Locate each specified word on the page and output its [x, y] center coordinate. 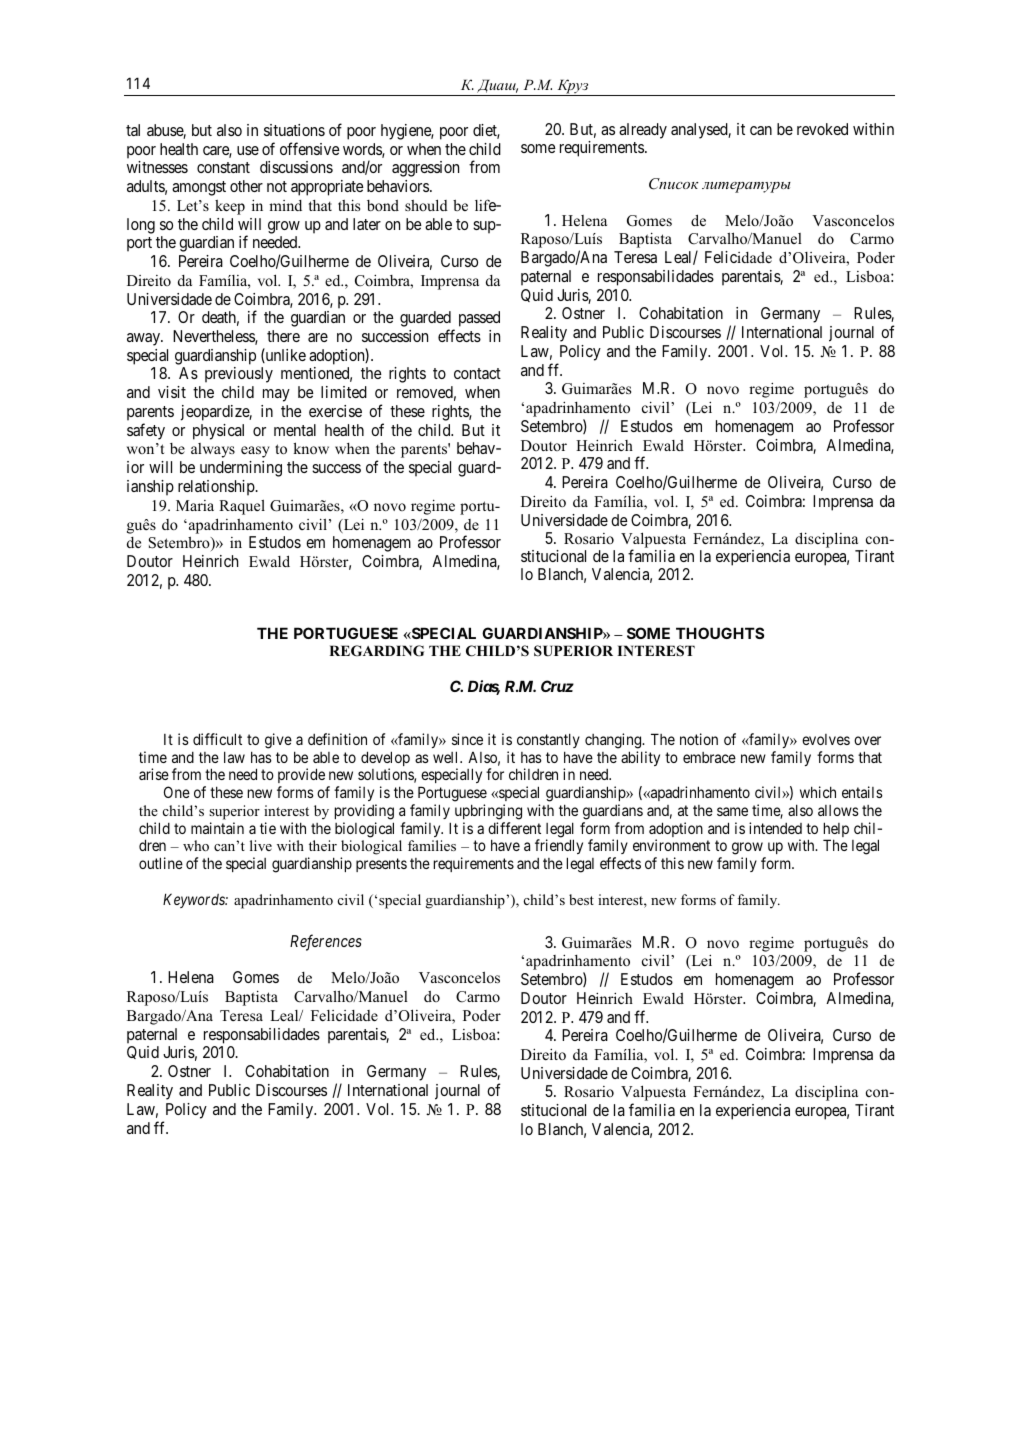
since [467, 739]
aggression [425, 169]
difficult [217, 739]
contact [477, 373]
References [326, 942]
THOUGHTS [720, 633]
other [246, 186]
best [581, 899]
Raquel [242, 507]
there [283, 336]
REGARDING [376, 651]
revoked [822, 129]
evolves [826, 739]
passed [479, 319]
